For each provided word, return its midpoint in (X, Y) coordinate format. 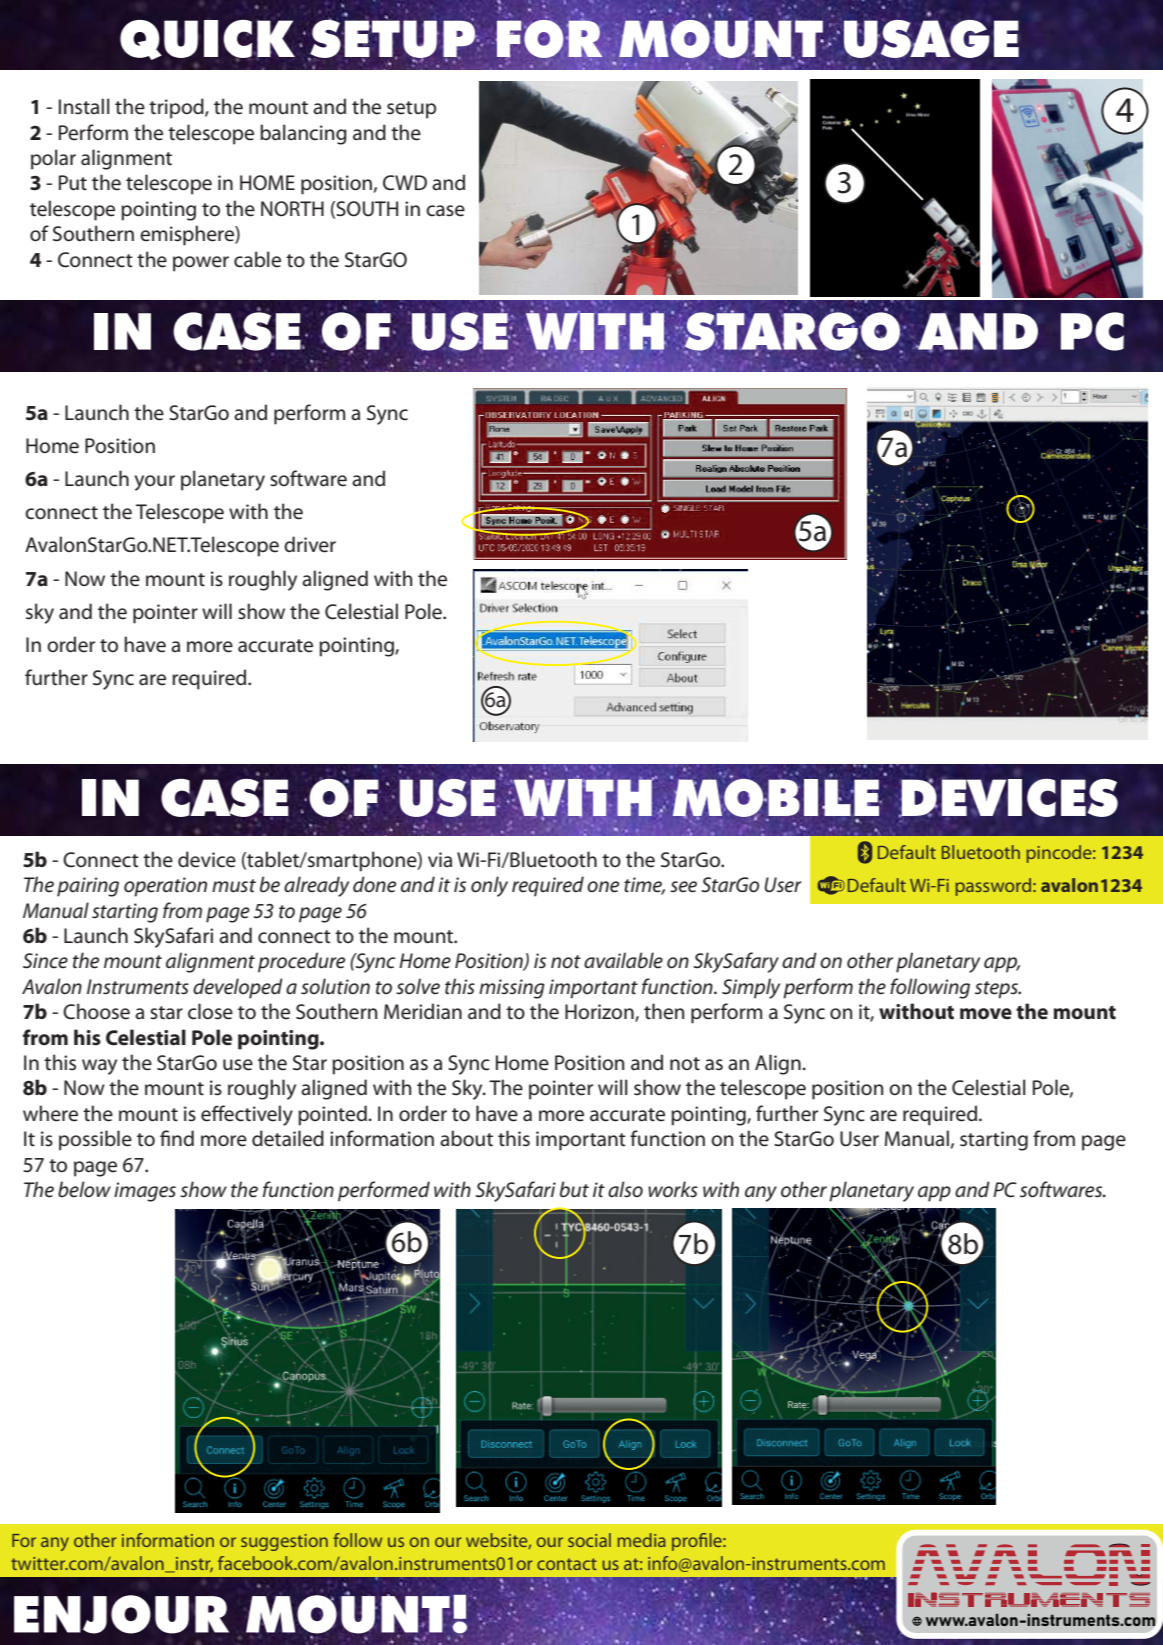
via (440, 859)
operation (165, 887)
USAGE (931, 39)
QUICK (207, 40)
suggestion (284, 1542)
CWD (405, 183)
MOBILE (776, 797)
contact (567, 1564)
